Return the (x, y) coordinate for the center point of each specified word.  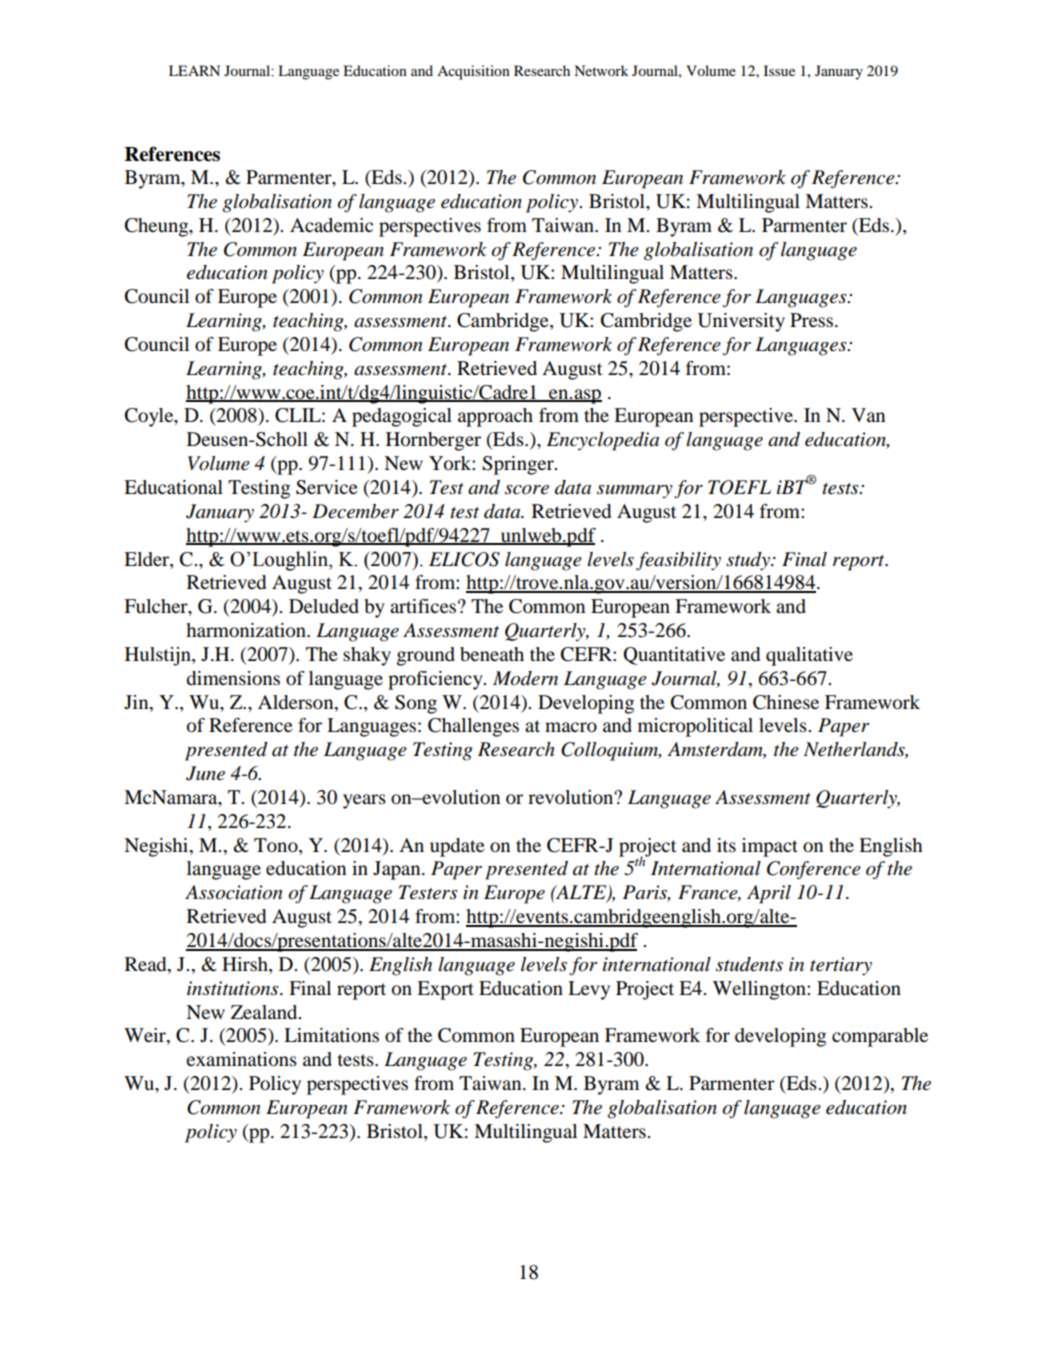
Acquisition (473, 72)
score (527, 490)
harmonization (247, 630)
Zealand (265, 1012)
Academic (331, 225)
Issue (779, 70)
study (749, 561)
